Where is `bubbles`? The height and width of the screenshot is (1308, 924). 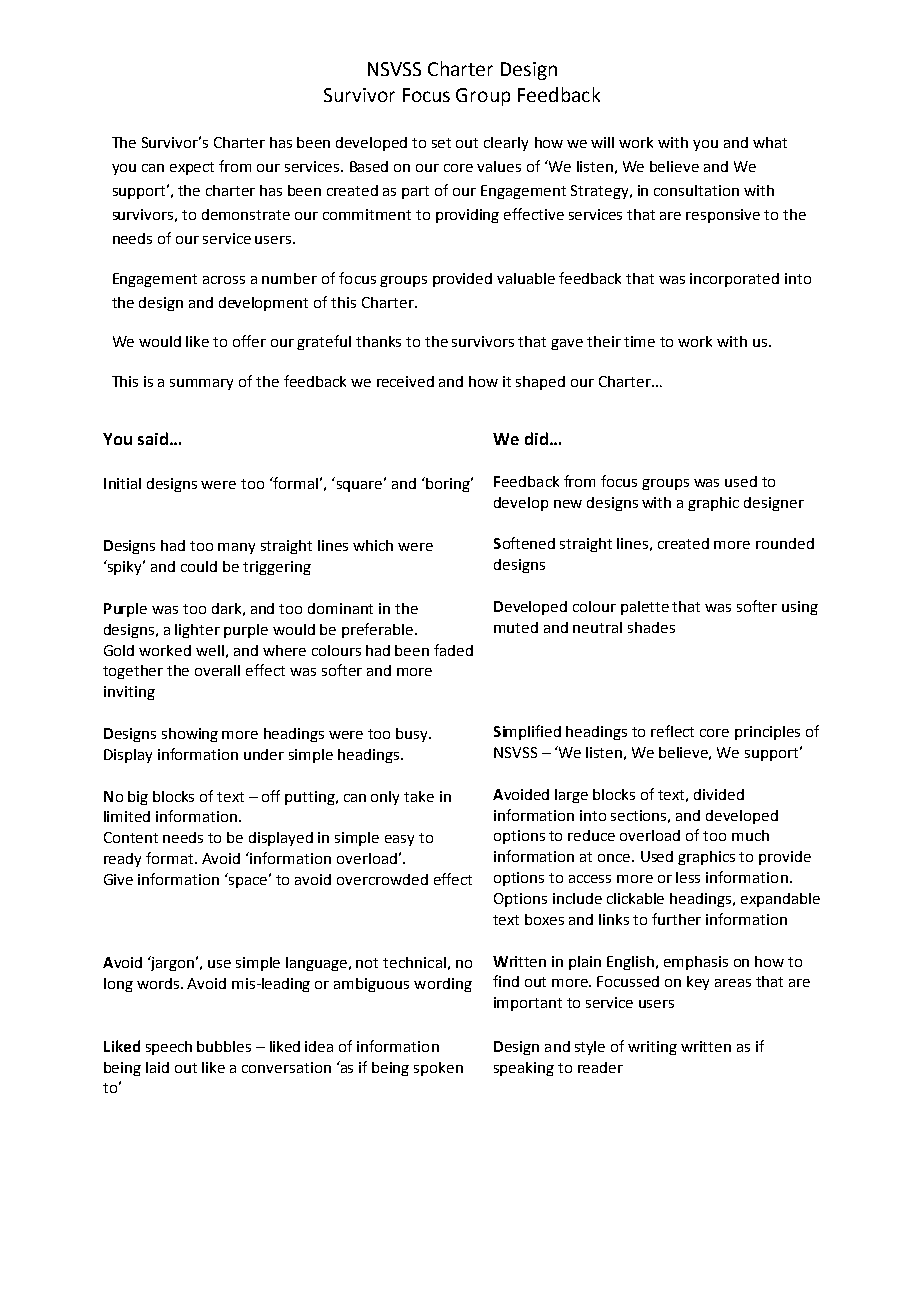
bubbles is located at coordinates (224, 1046).
